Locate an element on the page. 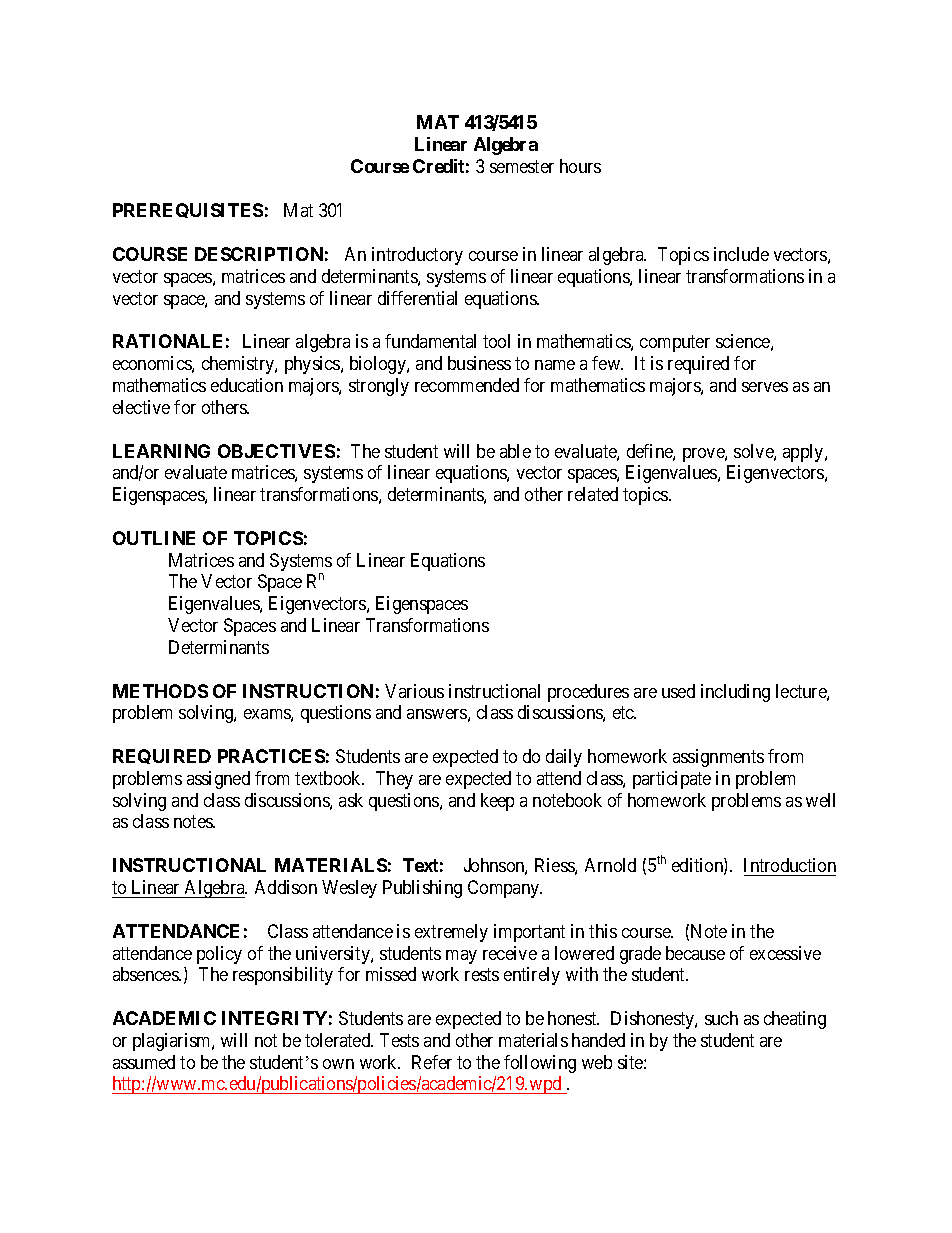  Refer is located at coordinates (432, 1062).
